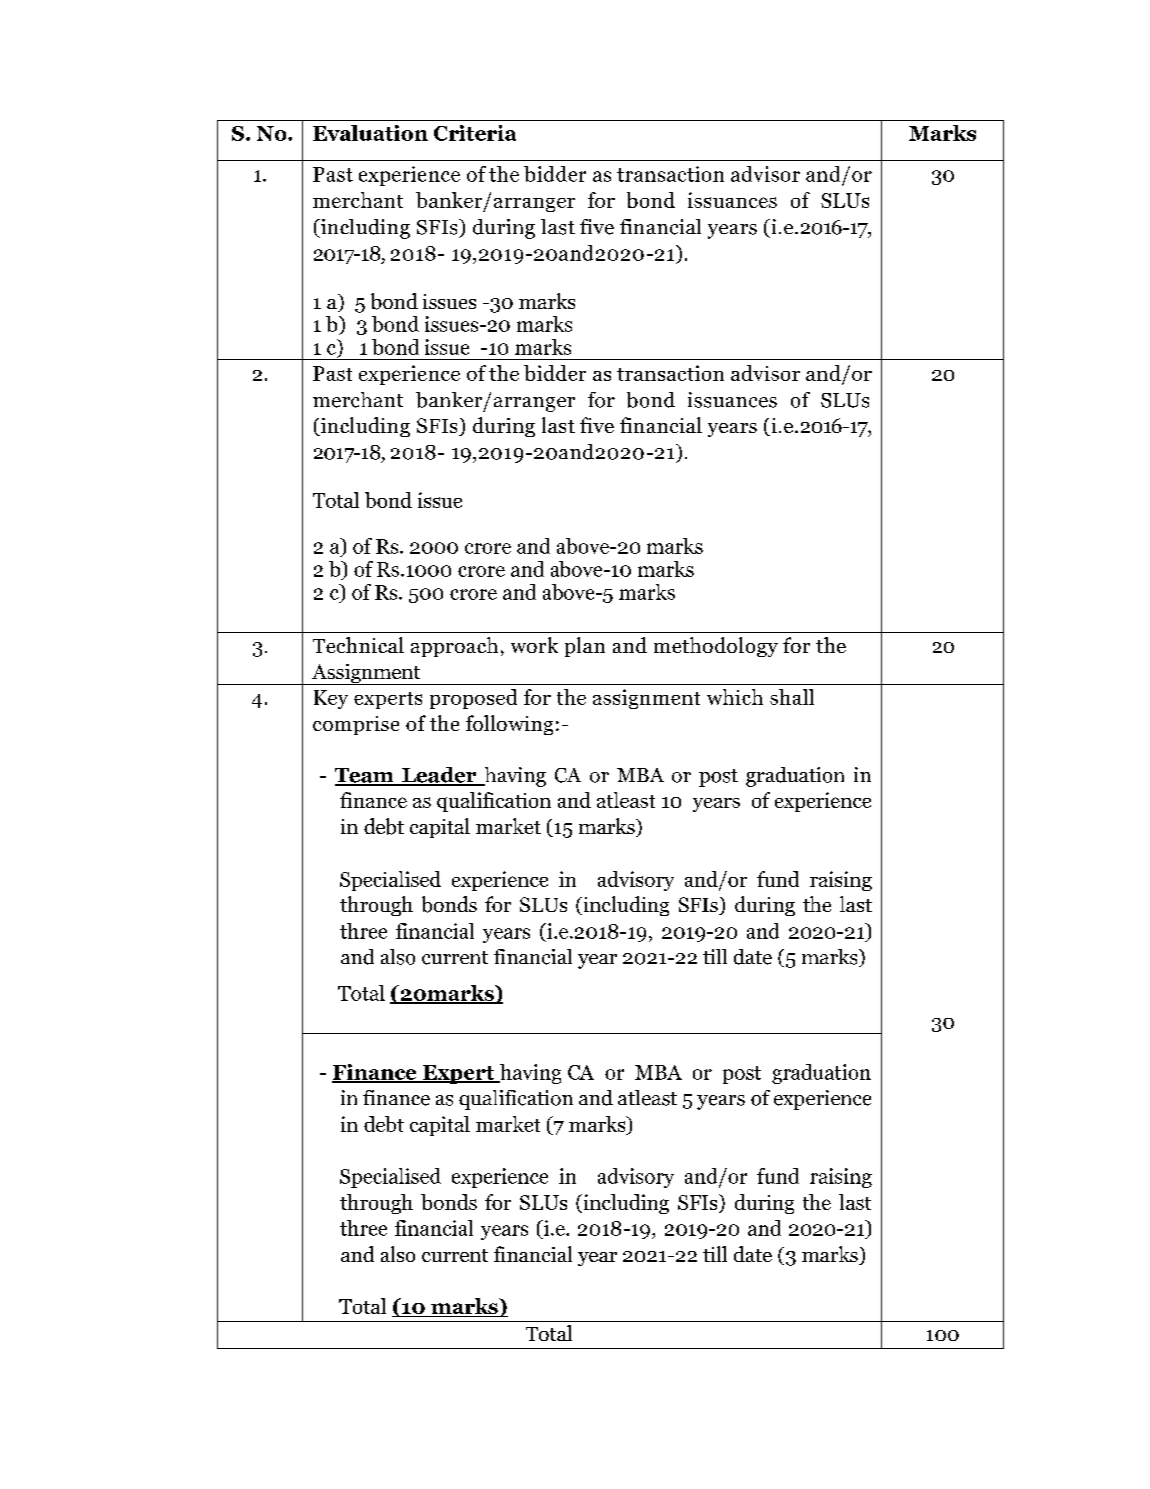 The height and width of the screenshot is (1489, 1150). What do you see at coordinates (735, 697) in the screenshot?
I see `which` at bounding box center [735, 697].
